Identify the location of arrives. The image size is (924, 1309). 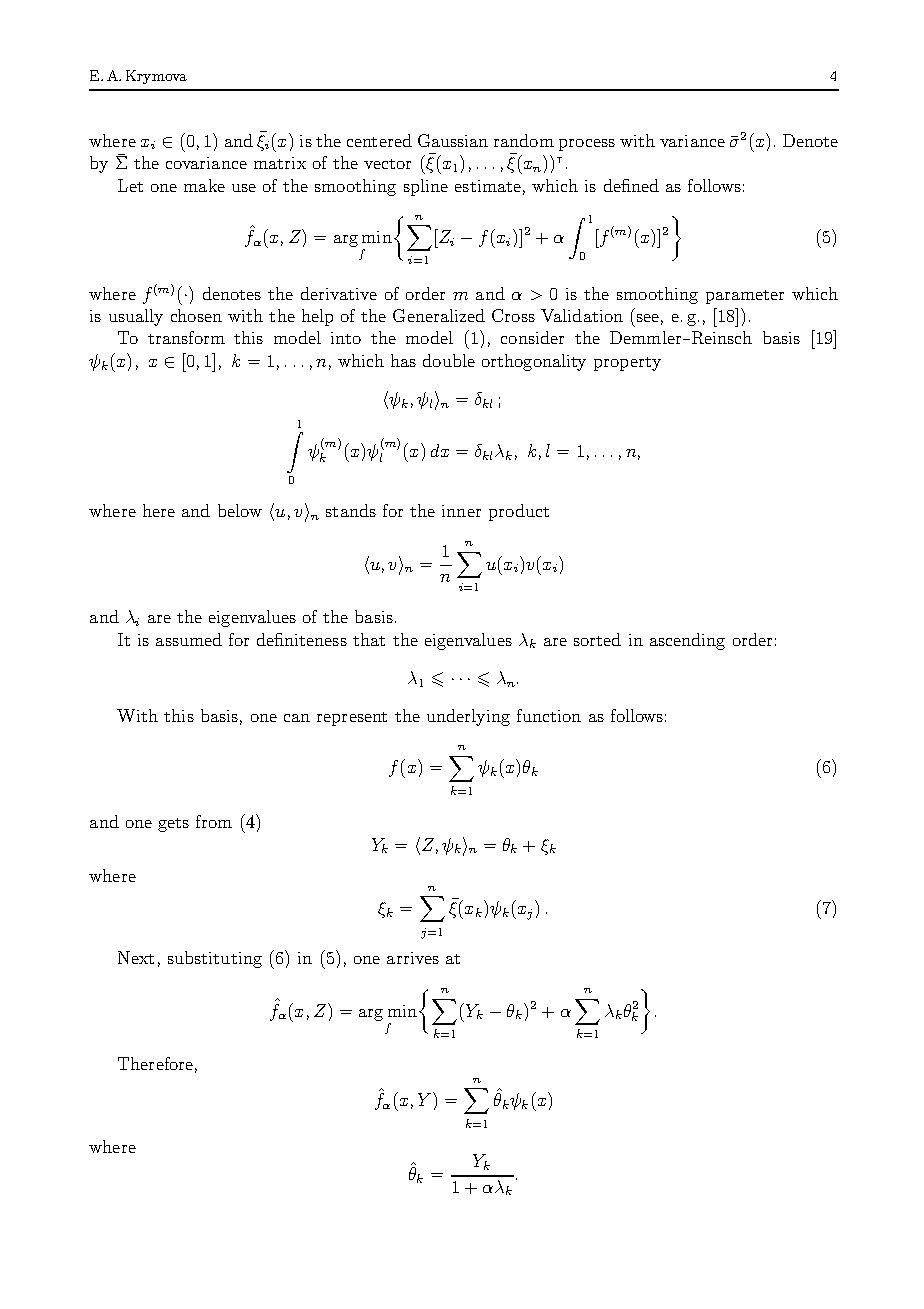
(413, 958).
